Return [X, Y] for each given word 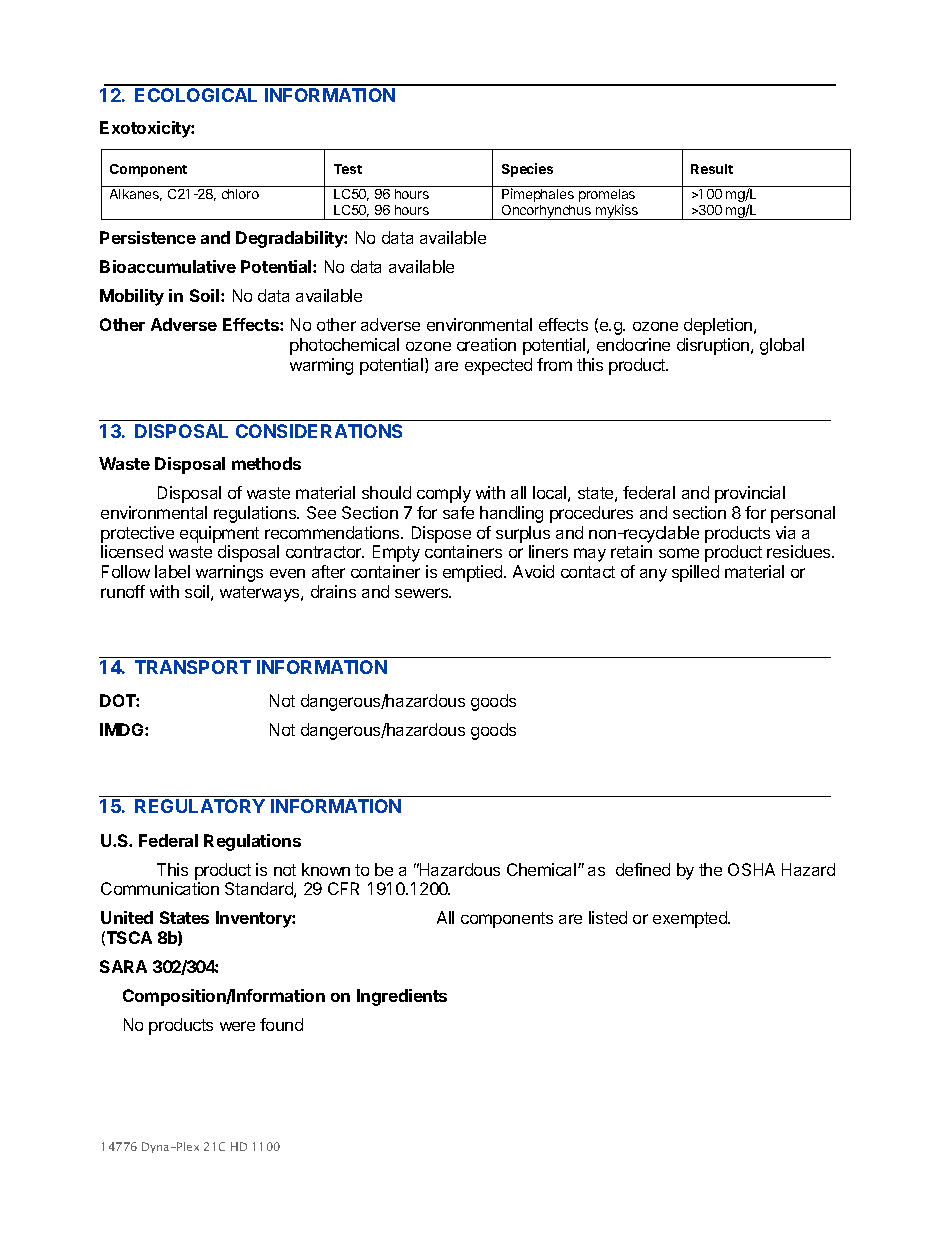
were [237, 1026]
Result [712, 169]
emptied [474, 573]
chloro [240, 194]
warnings [229, 573]
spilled [695, 573]
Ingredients [402, 997]
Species [527, 170]
